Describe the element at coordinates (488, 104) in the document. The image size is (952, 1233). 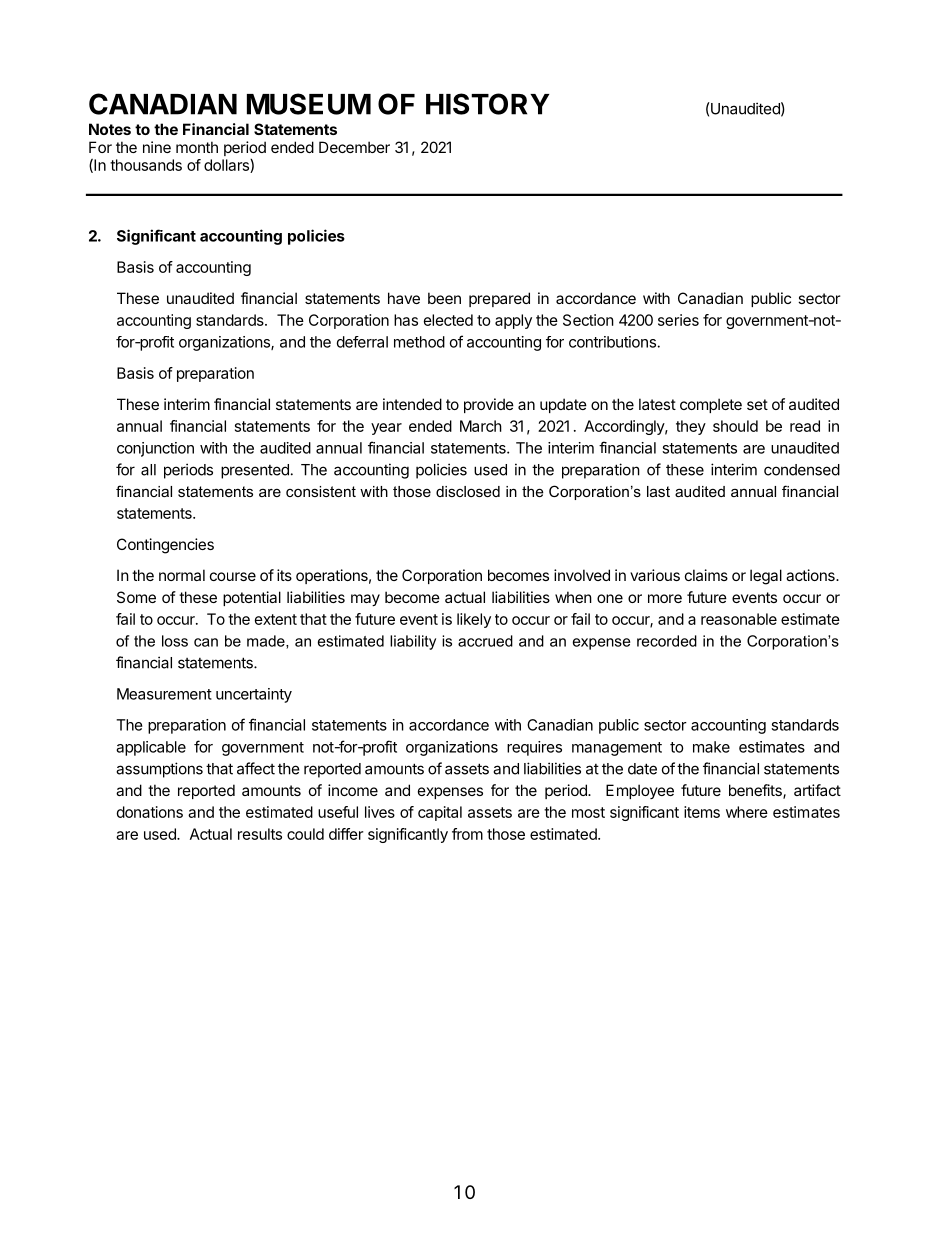
I see `HISTORY` at that location.
